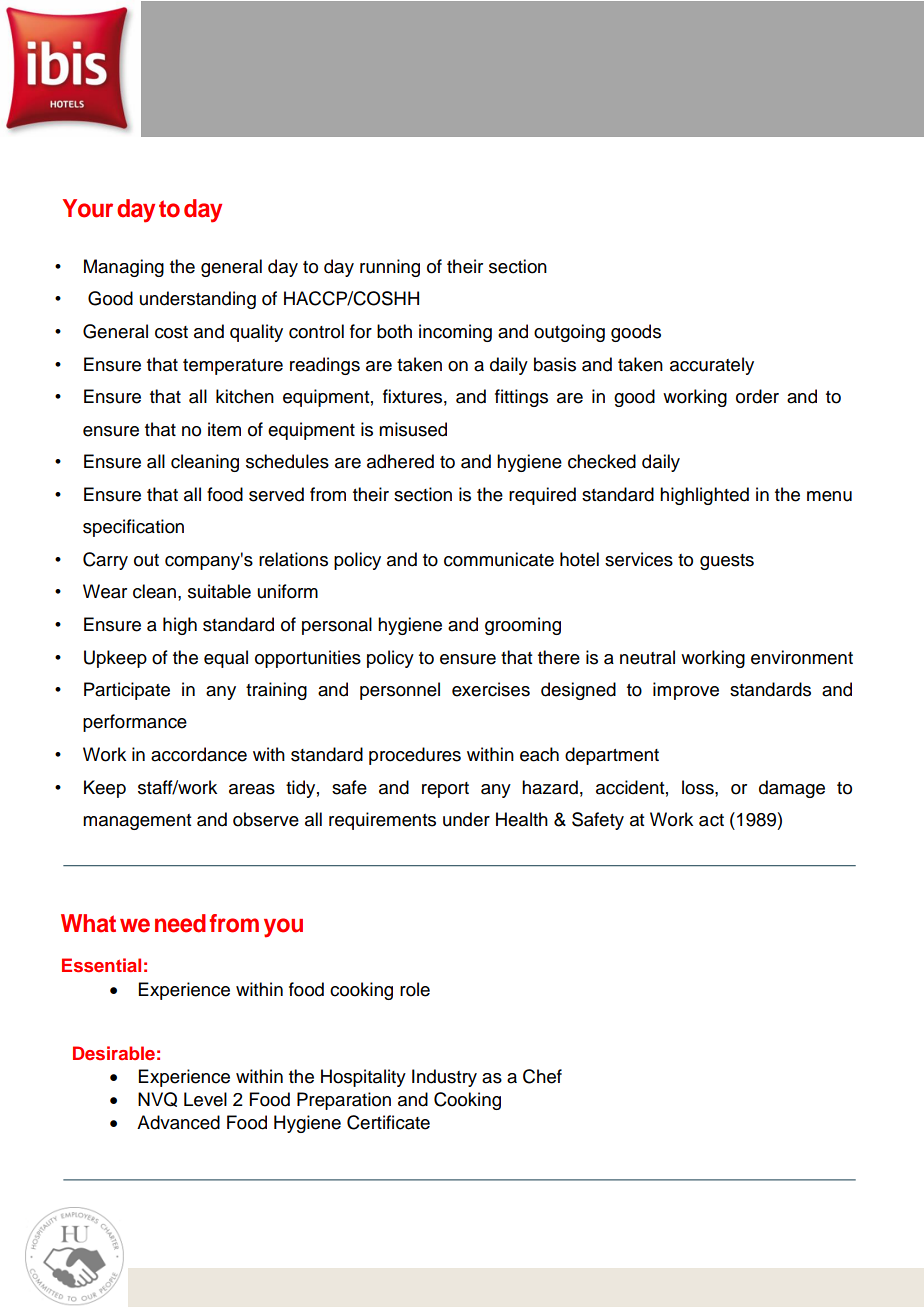 The width and height of the screenshot is (924, 1310). Describe the element at coordinates (455, 333) in the screenshot. I see `incoming` at that location.
